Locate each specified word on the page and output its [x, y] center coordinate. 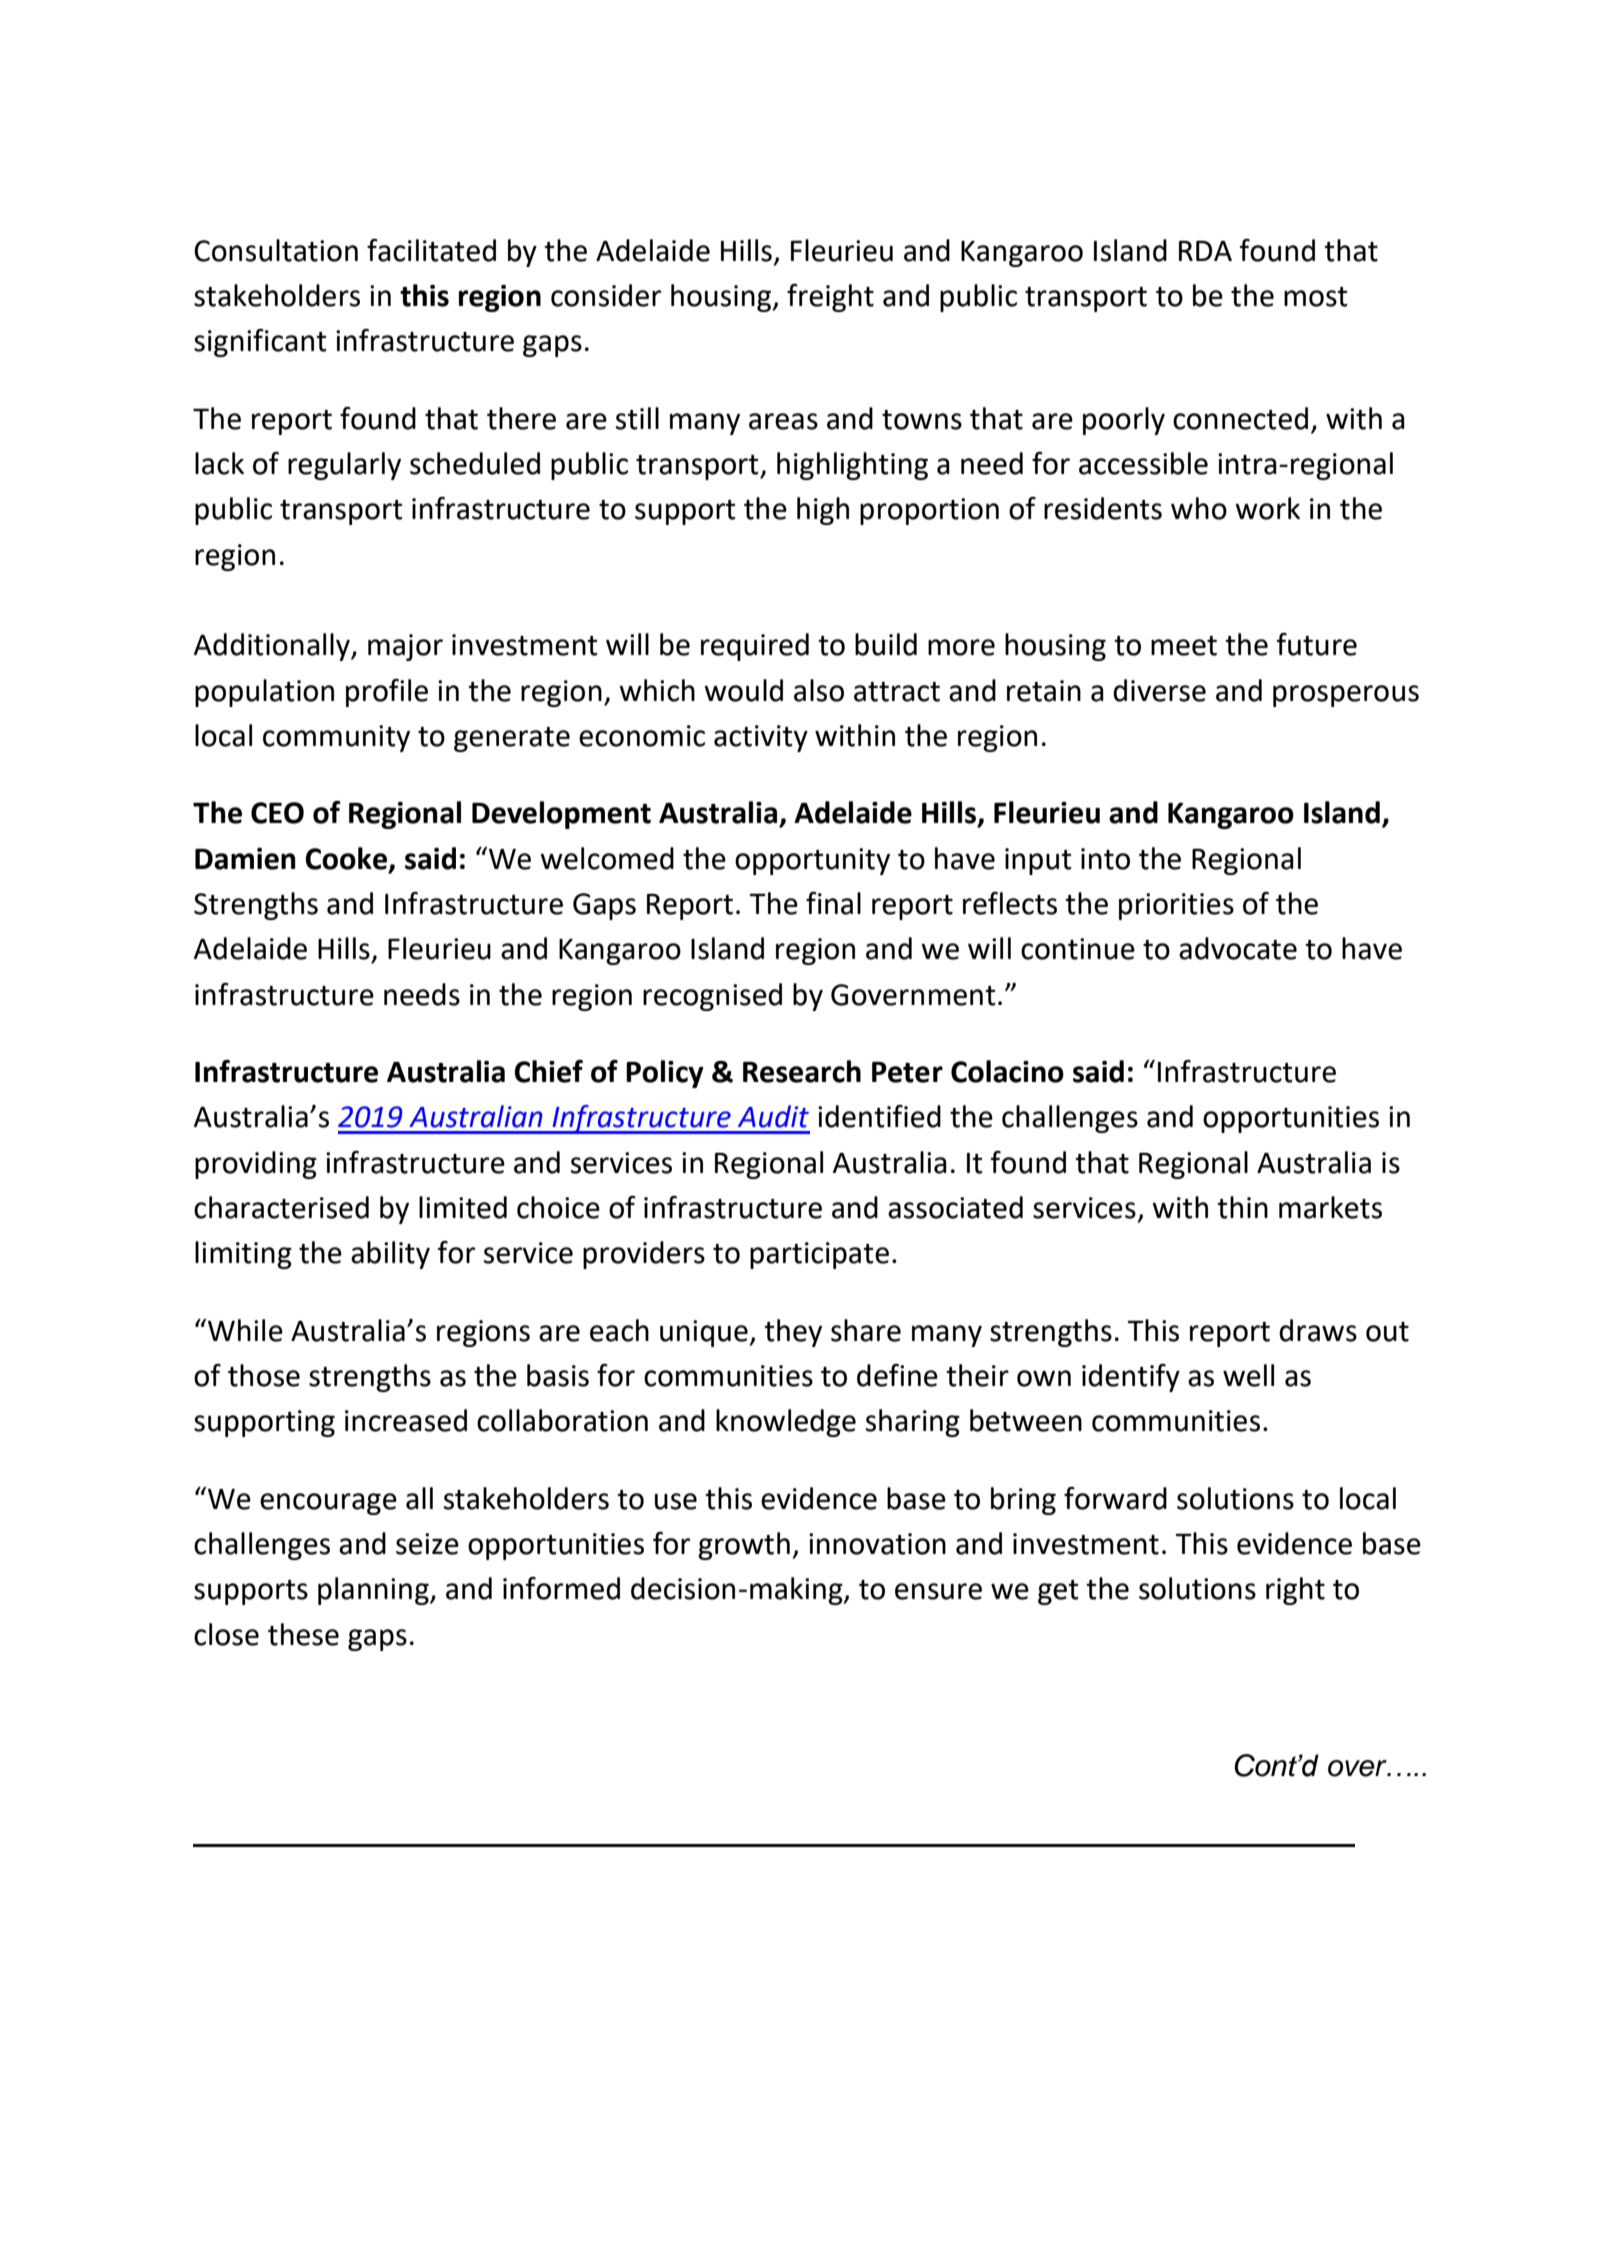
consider [606, 295]
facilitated [431, 250]
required [755, 647]
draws [1318, 1330]
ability [390, 1255]
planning [374, 1591]
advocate [1238, 948]
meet [1184, 646]
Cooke [346, 858]
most [1316, 297]
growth [744, 1546]
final [833, 903]
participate [819, 1255]
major [405, 647]
